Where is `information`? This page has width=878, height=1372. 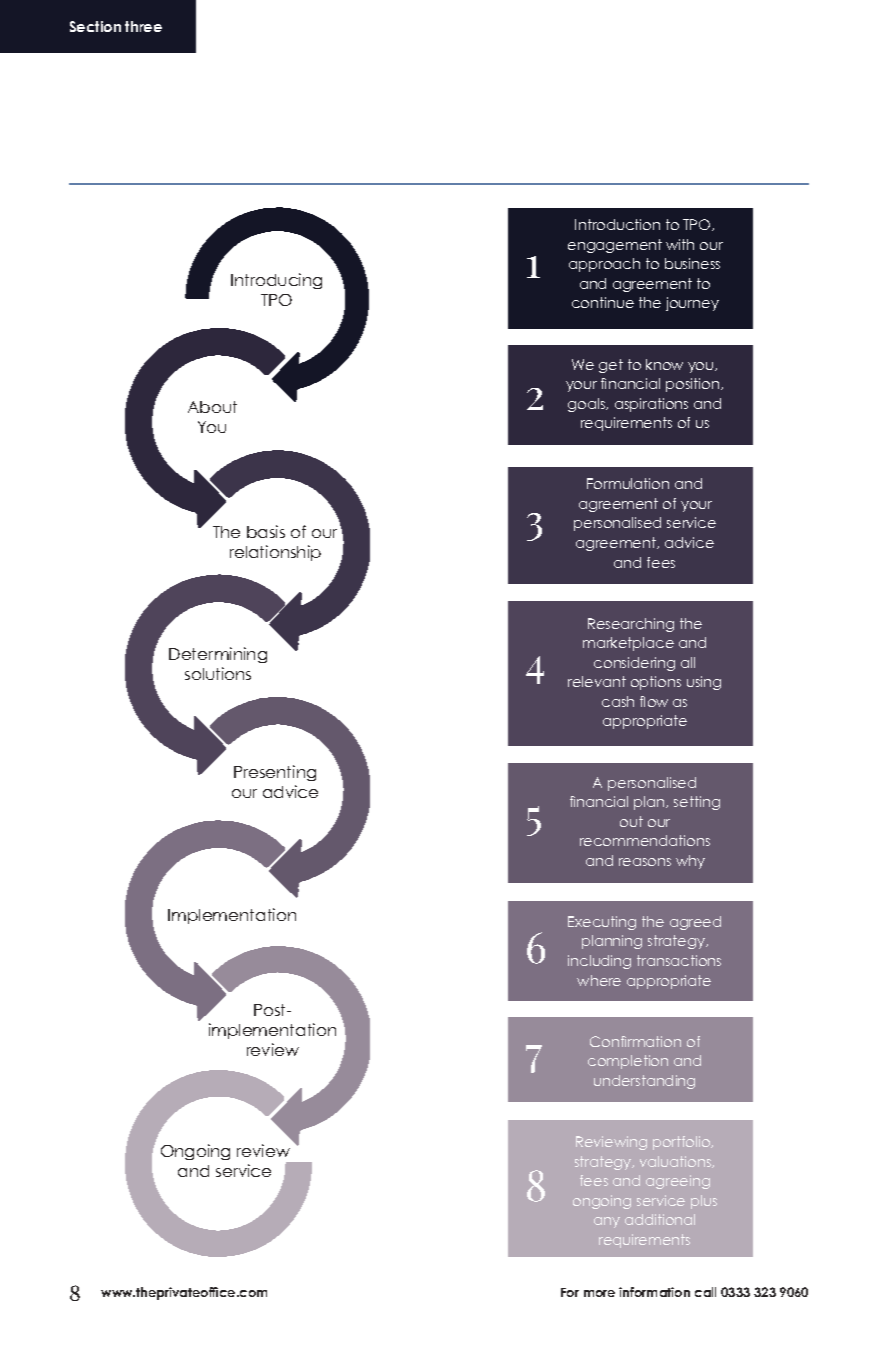 information is located at coordinates (654, 1292).
